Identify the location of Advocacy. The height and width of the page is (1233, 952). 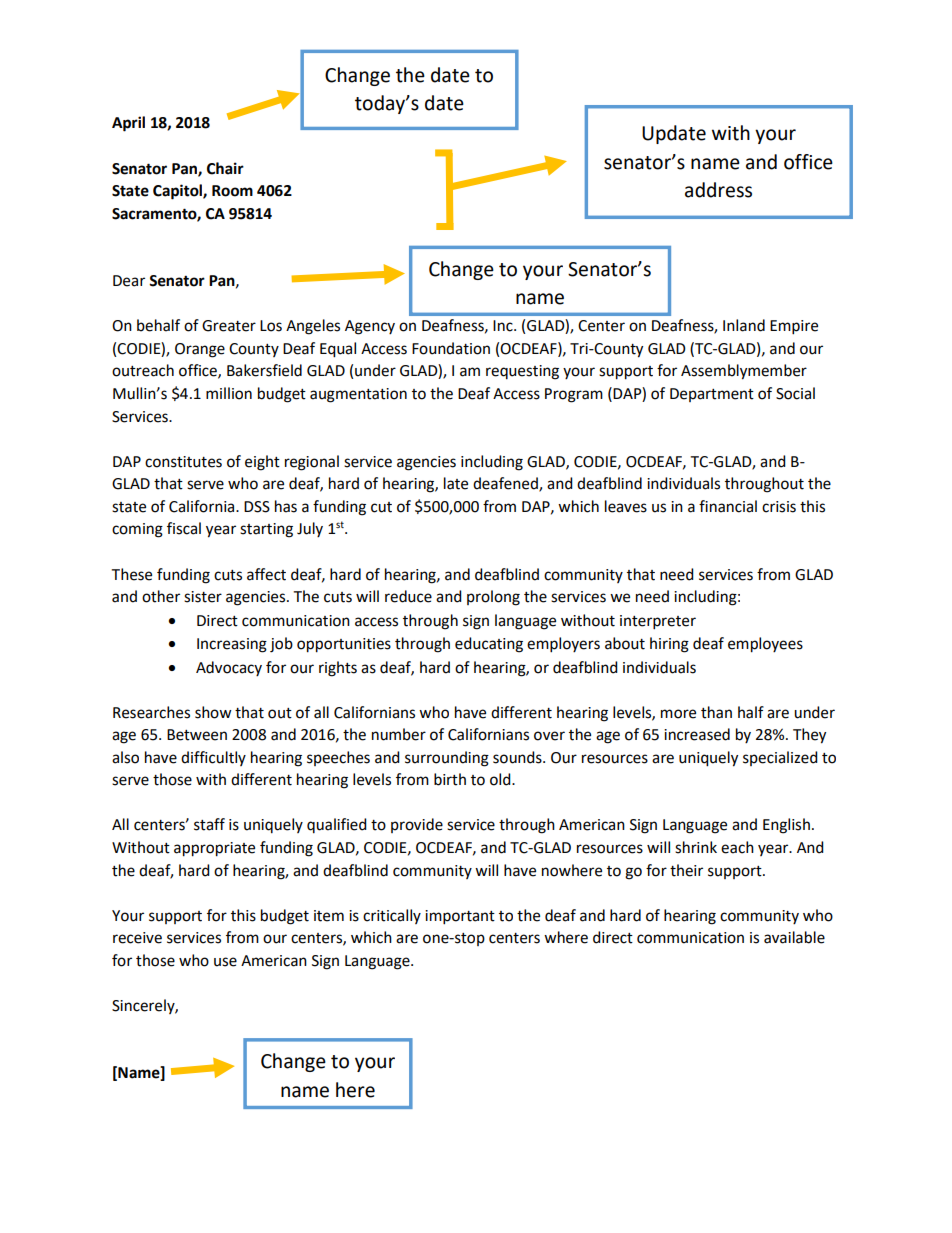
(229, 668).
